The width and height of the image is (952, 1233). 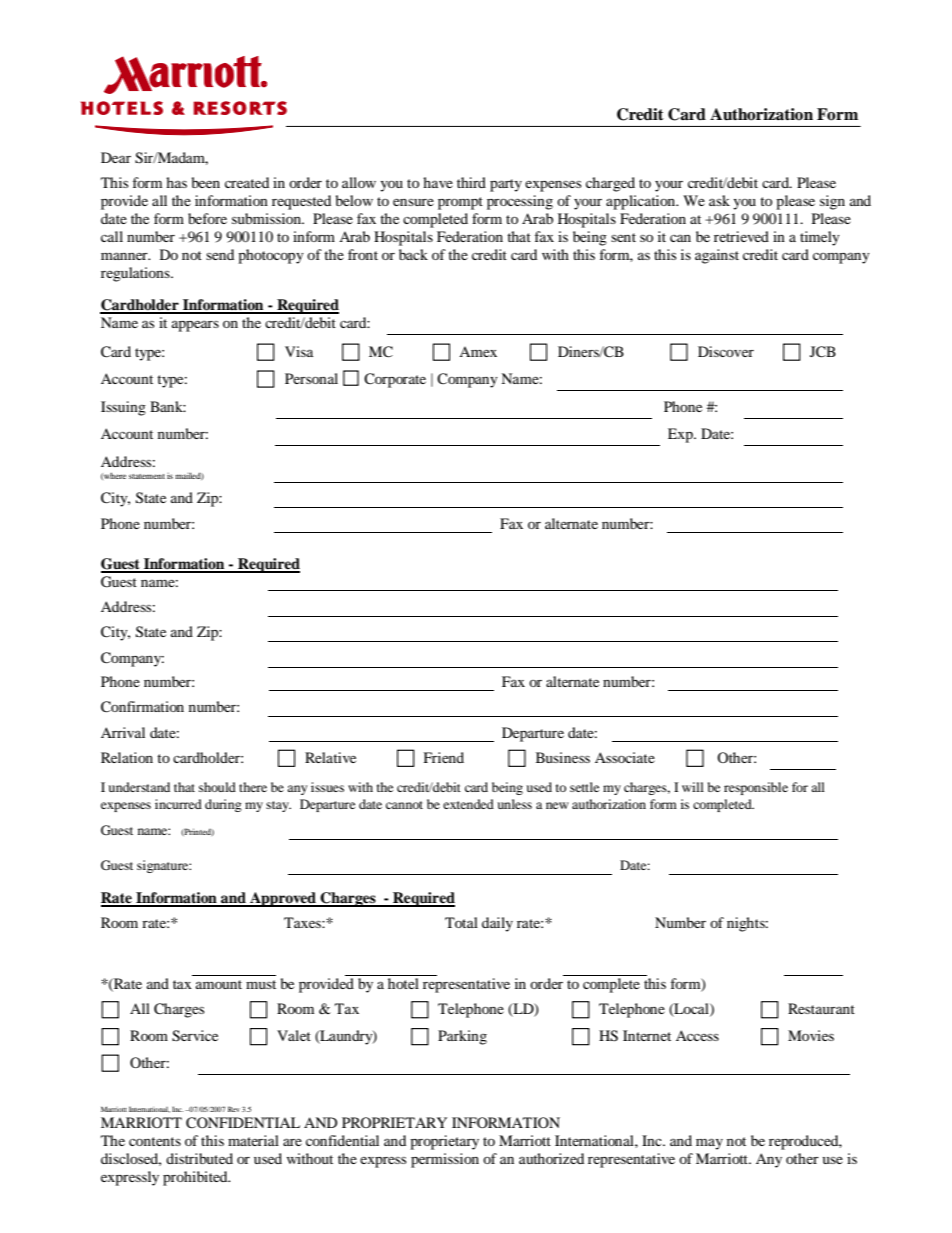 I want to click on incurred, so click(x=178, y=804).
